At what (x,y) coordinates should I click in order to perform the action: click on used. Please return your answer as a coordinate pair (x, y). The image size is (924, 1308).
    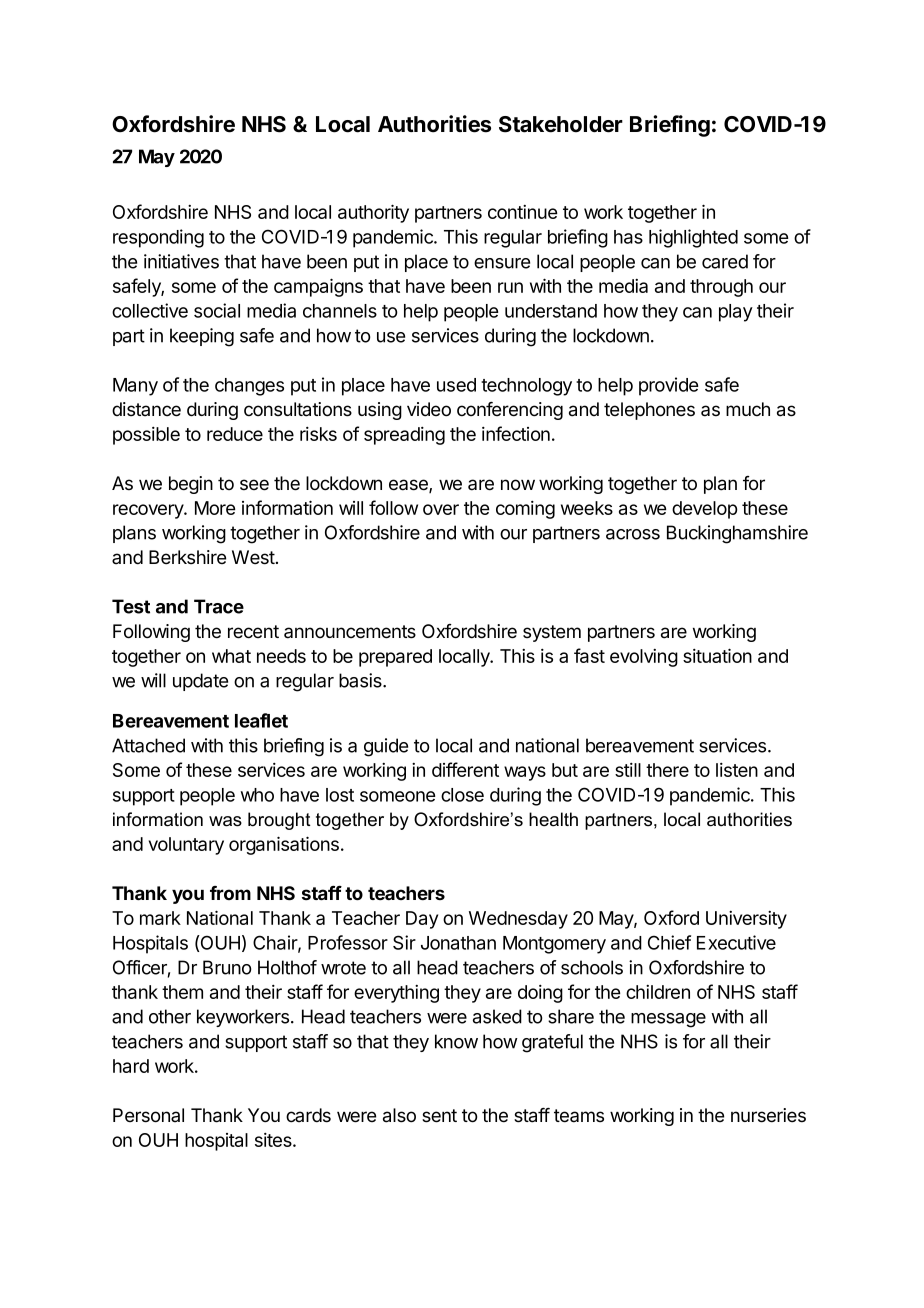
    Looking at the image, I should click on (456, 385).
